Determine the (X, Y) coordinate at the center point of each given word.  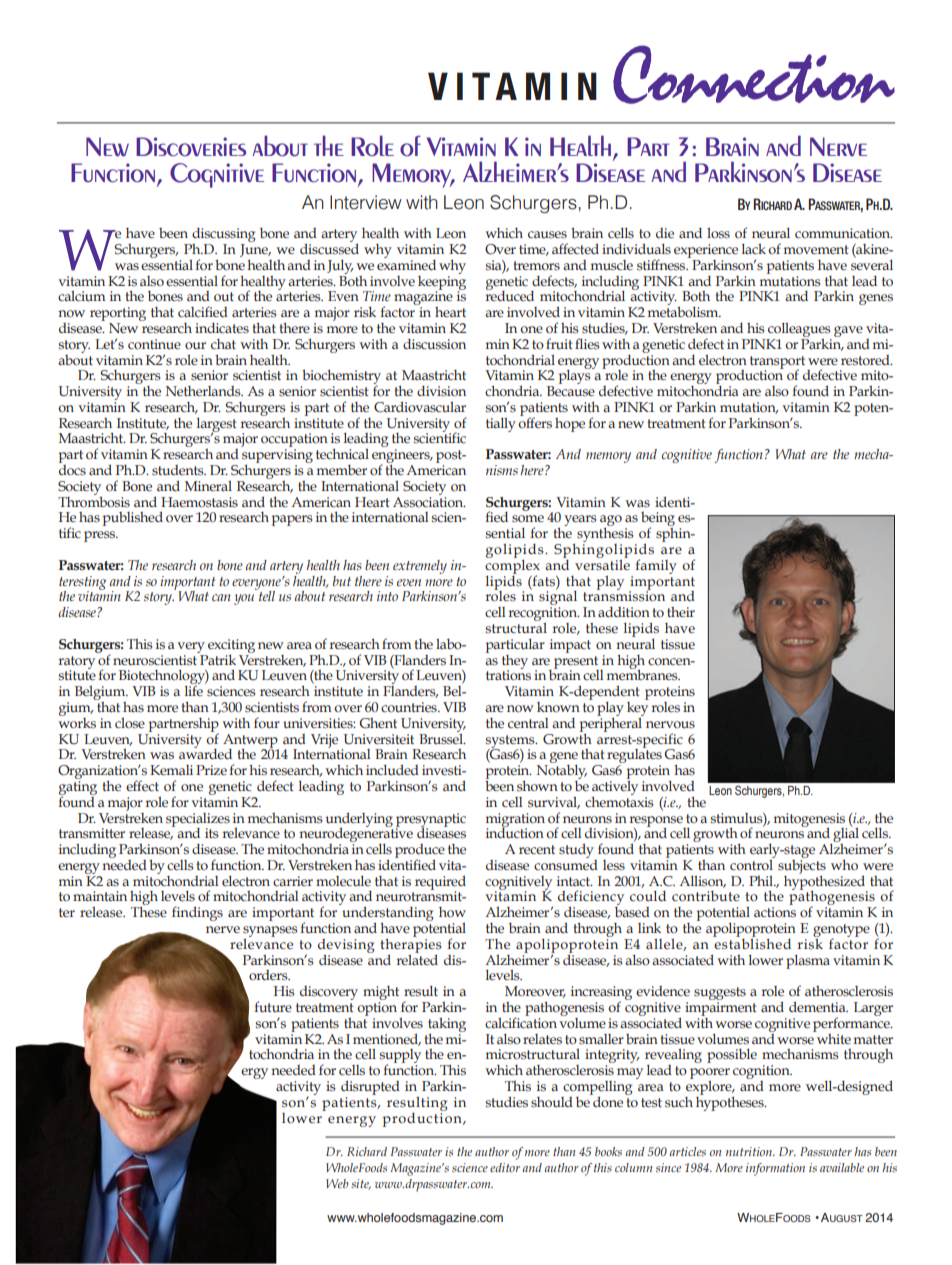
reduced (509, 295)
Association (429, 500)
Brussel (442, 738)
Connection (754, 74)
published (133, 518)
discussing (222, 236)
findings (197, 913)
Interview (366, 202)
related (417, 958)
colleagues (799, 330)
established (752, 943)
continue (154, 344)
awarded (205, 753)
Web (337, 1183)
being (658, 520)
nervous (670, 725)
